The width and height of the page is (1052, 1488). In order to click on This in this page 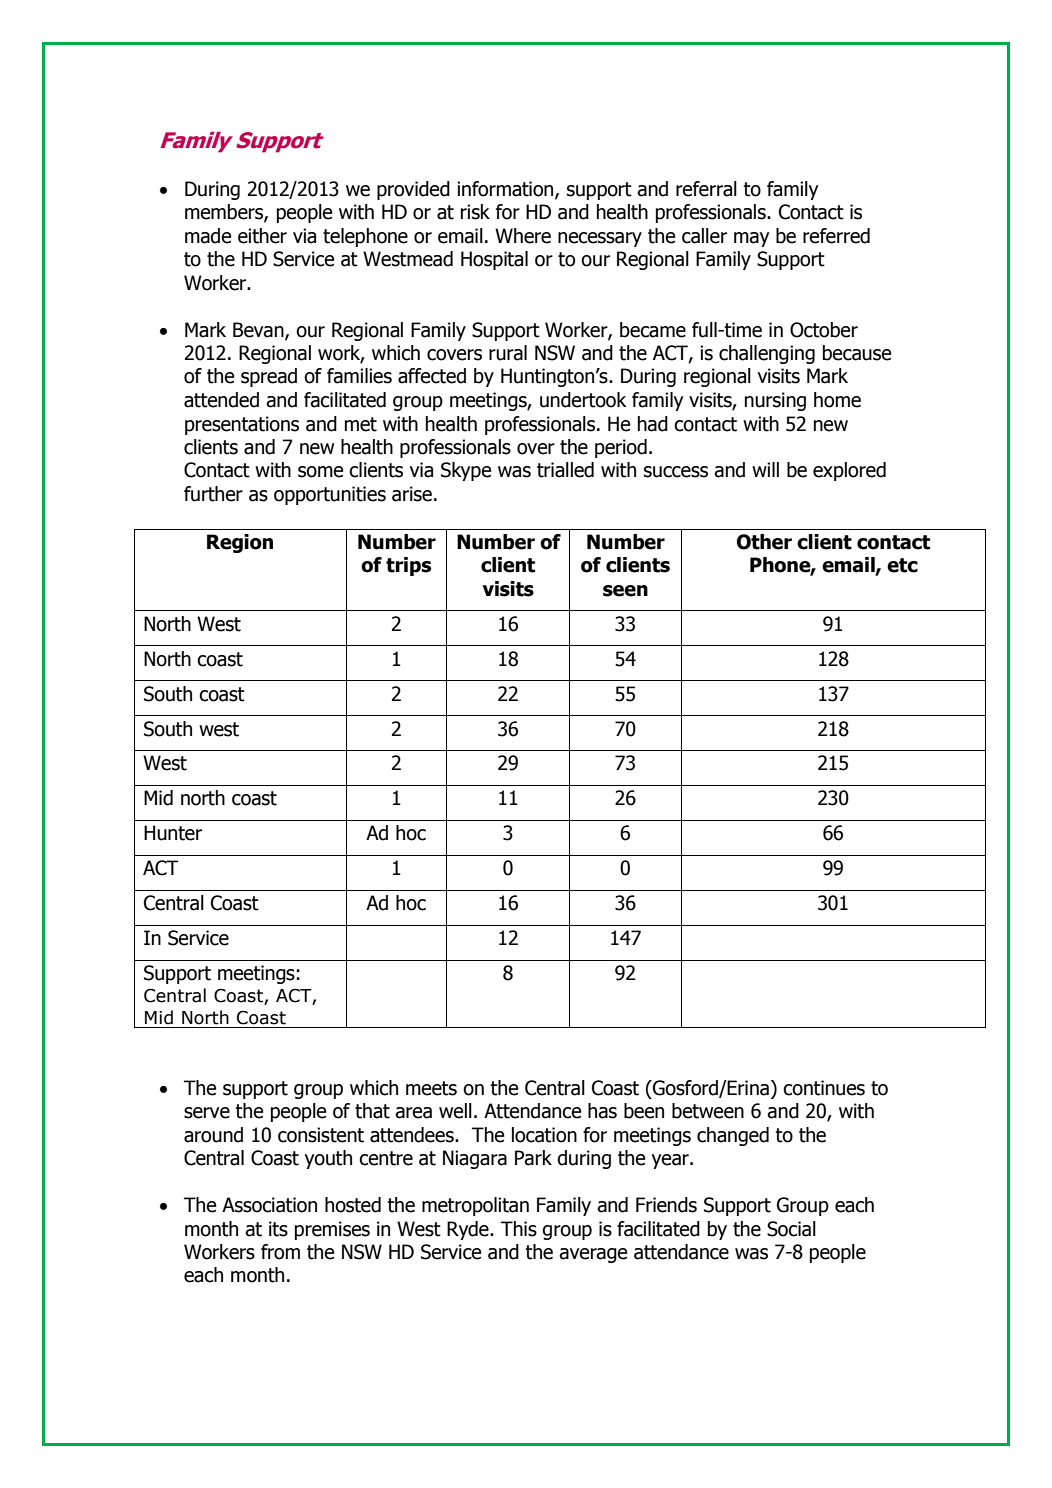, I will do `click(519, 1229)`.
